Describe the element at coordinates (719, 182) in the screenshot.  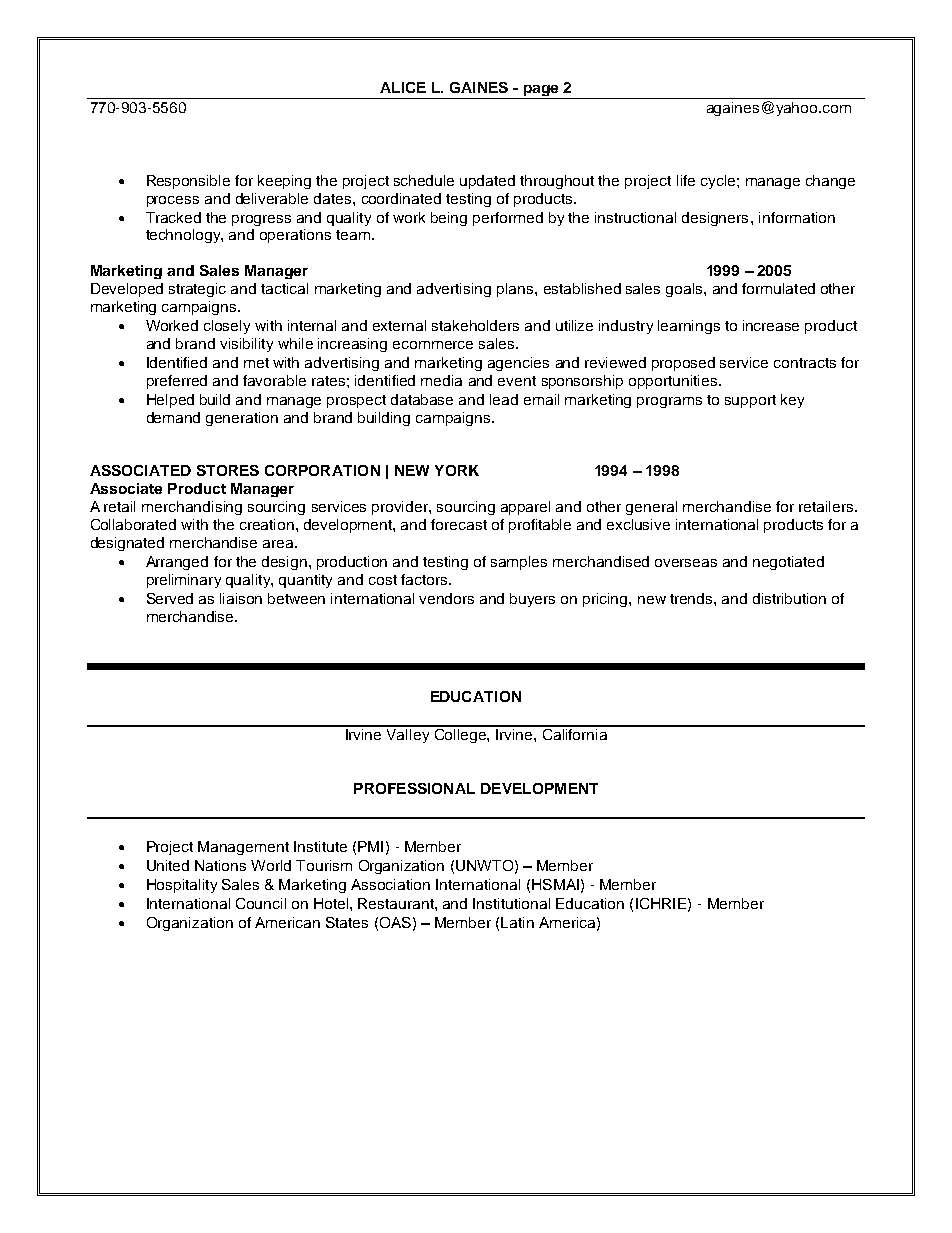
I see `cycle` at that location.
